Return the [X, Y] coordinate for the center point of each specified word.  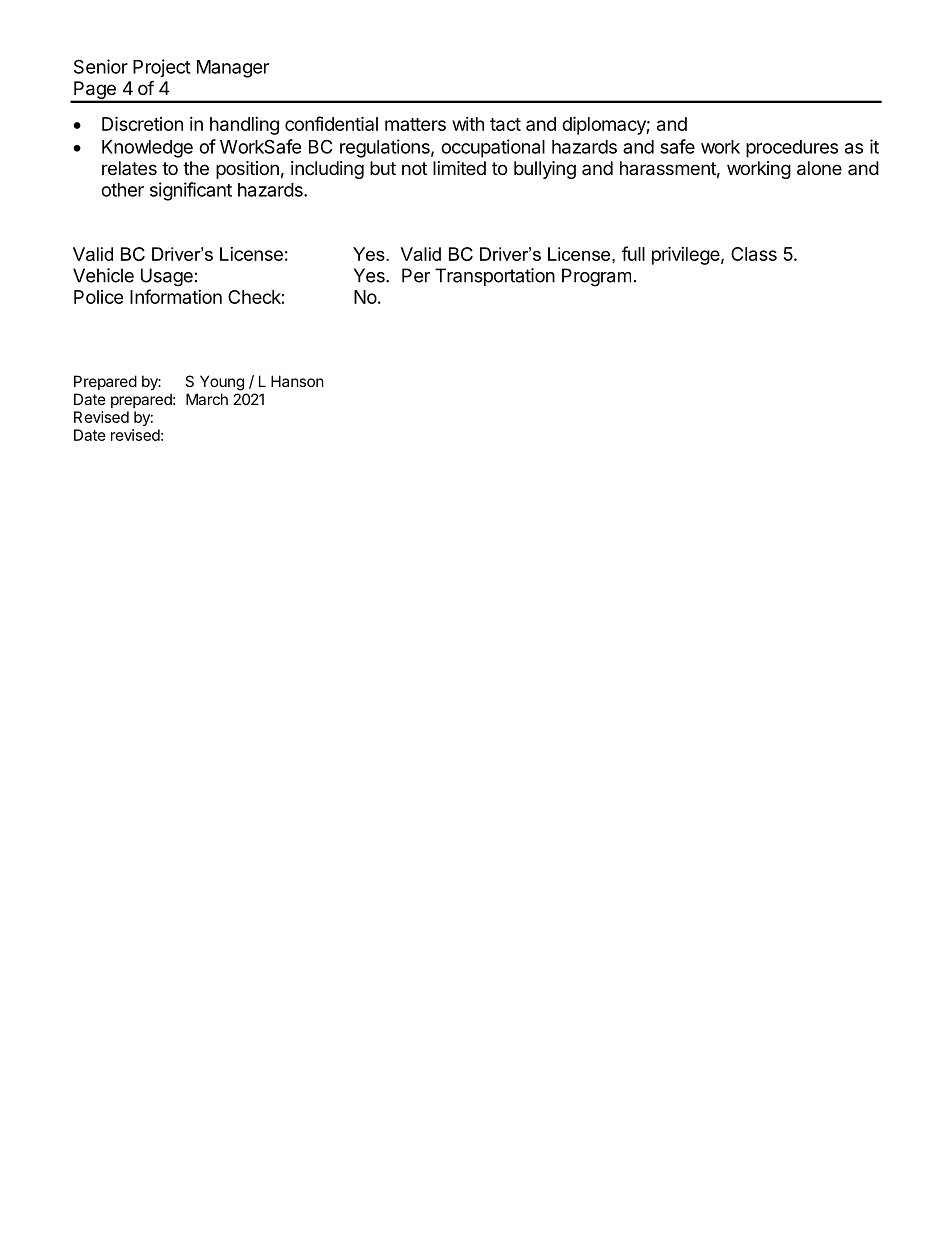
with [468, 124]
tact [505, 124]
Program [596, 277]
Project [162, 68]
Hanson [297, 381]
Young [222, 383]
